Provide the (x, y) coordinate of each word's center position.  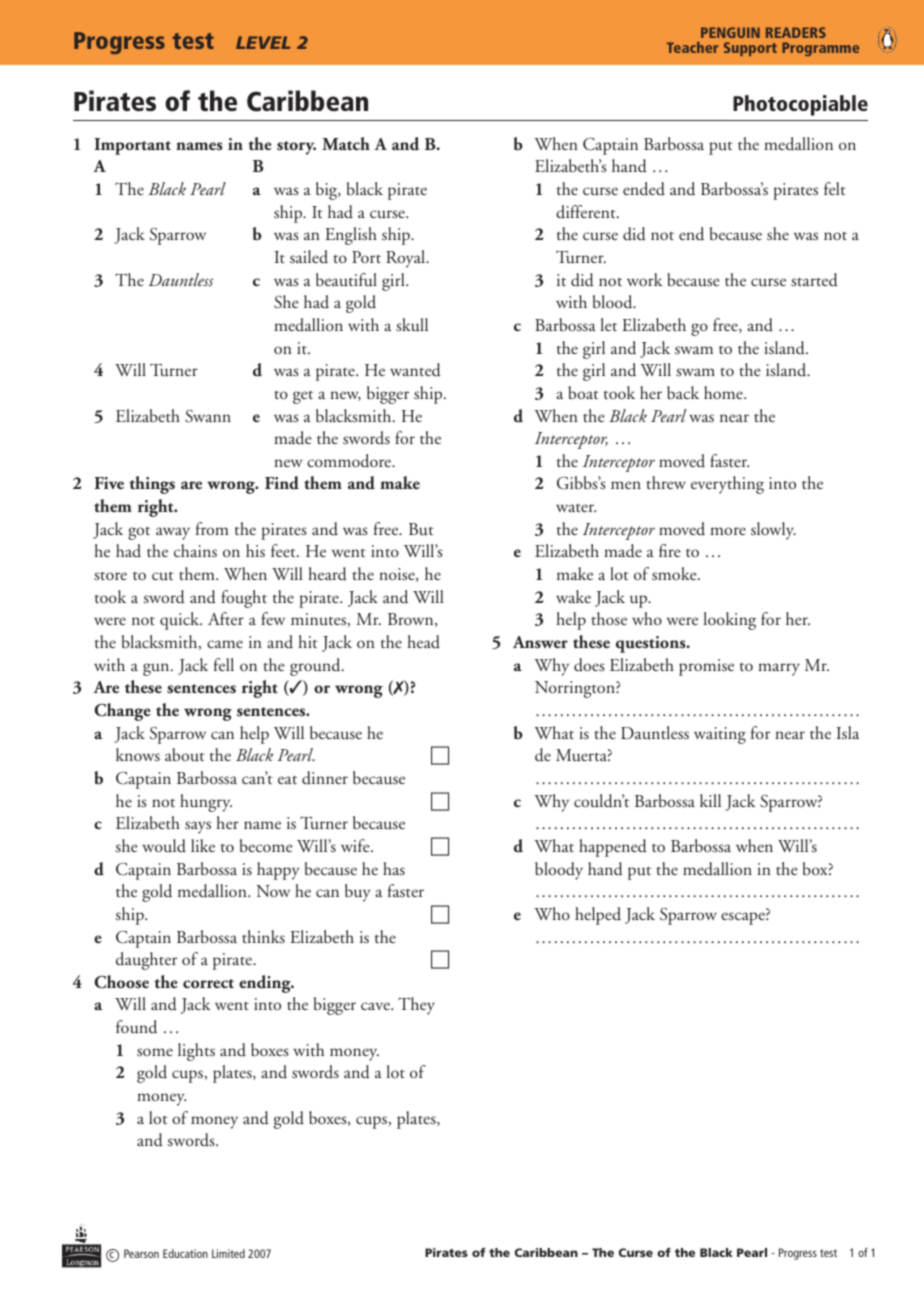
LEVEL (263, 42)
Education (185, 1253)
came (225, 644)
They (416, 1006)
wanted (415, 370)
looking (730, 621)
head (423, 642)
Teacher (692, 47)
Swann (208, 416)
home (724, 392)
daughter (146, 961)
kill (710, 800)
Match (346, 143)
